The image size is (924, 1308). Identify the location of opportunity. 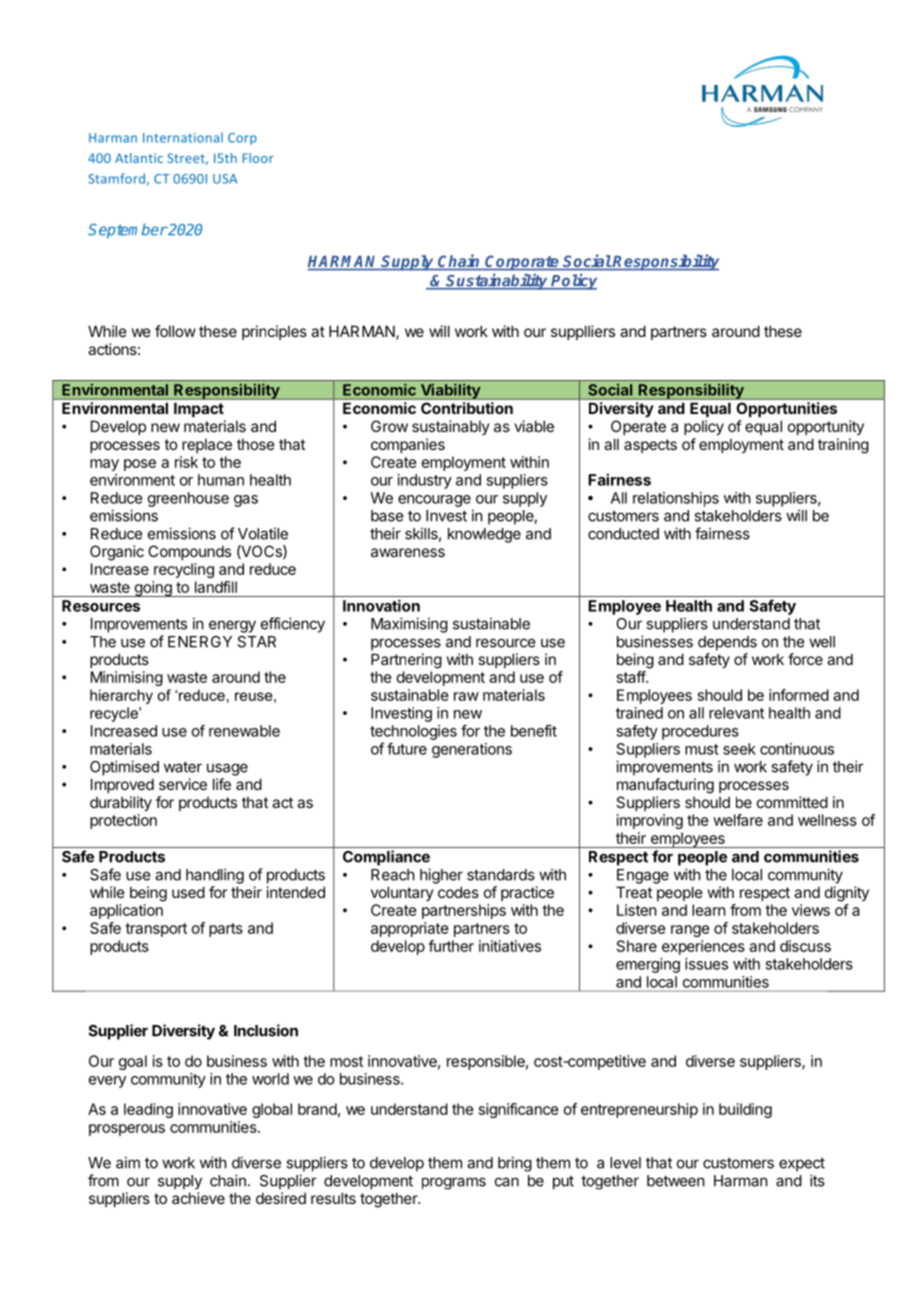
(826, 427).
